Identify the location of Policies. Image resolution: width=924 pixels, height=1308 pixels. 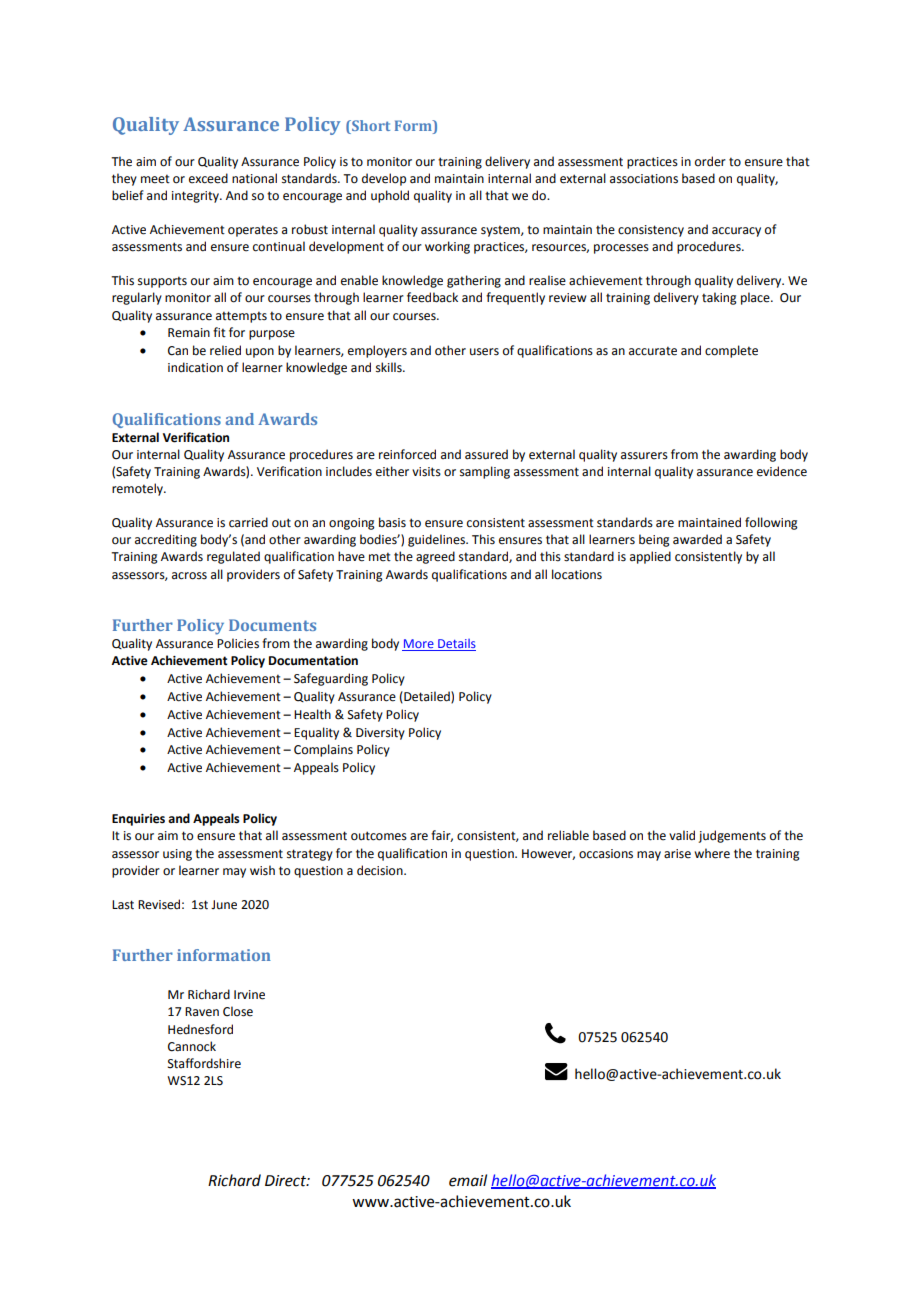
(238, 643).
